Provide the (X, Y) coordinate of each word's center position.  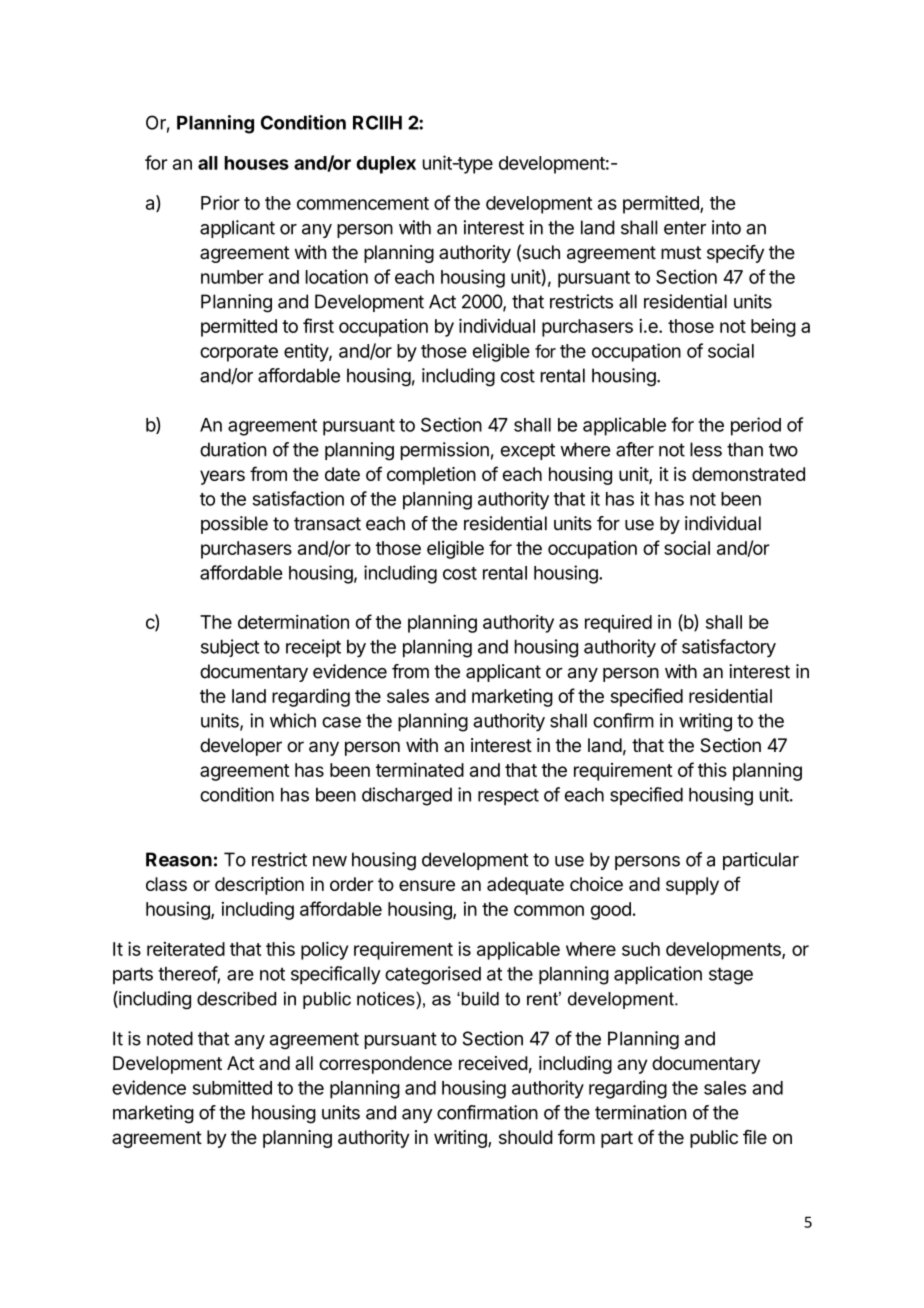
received (493, 1063)
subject (230, 648)
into (726, 227)
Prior (220, 202)
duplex (386, 165)
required (618, 624)
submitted (232, 1087)
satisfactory (729, 648)
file (755, 1137)
